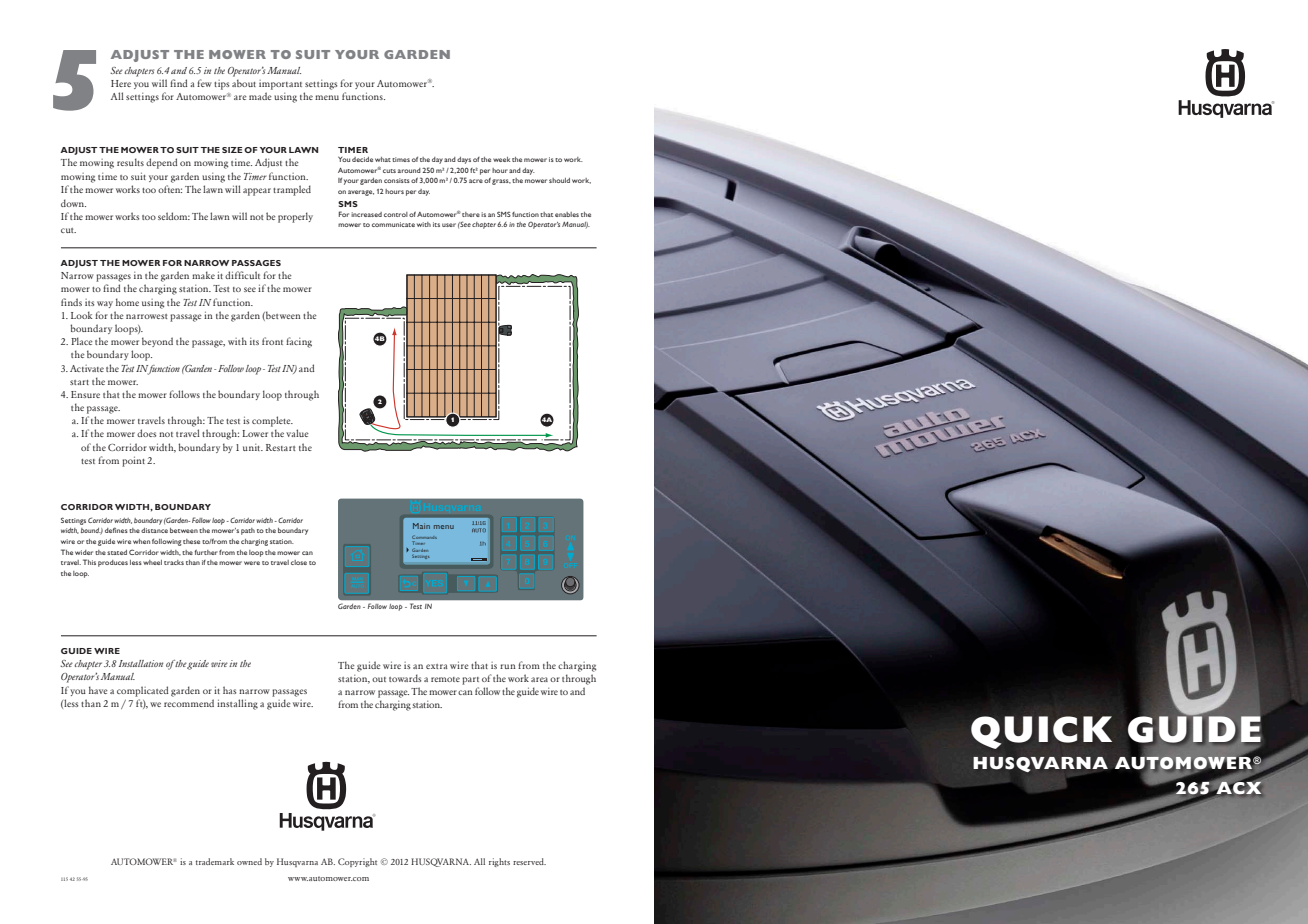 The height and width of the screenshot is (924, 1308). What do you see at coordinates (280, 85) in the screenshot?
I see `important` at bounding box center [280, 85].
